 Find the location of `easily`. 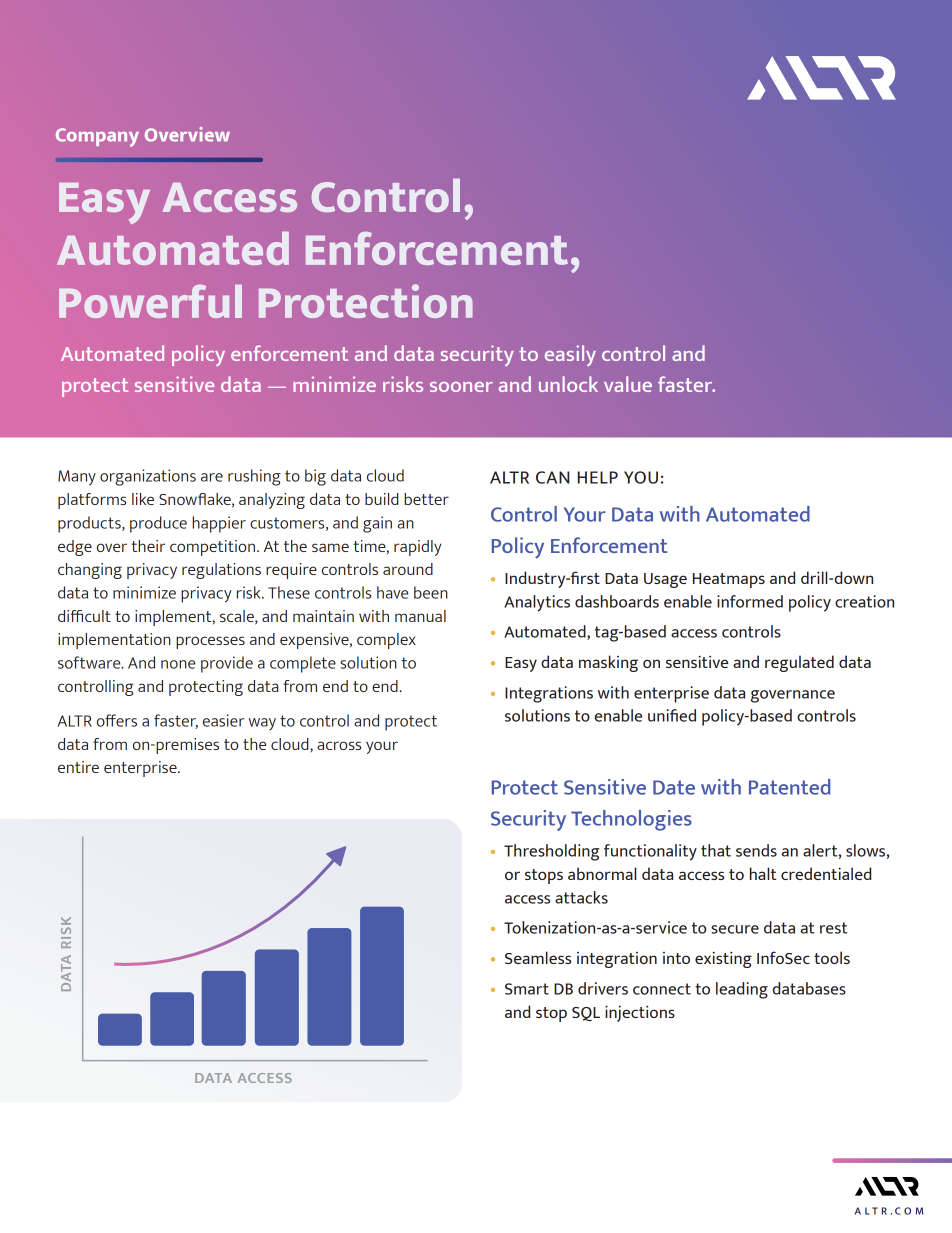

easily is located at coordinates (570, 355).
